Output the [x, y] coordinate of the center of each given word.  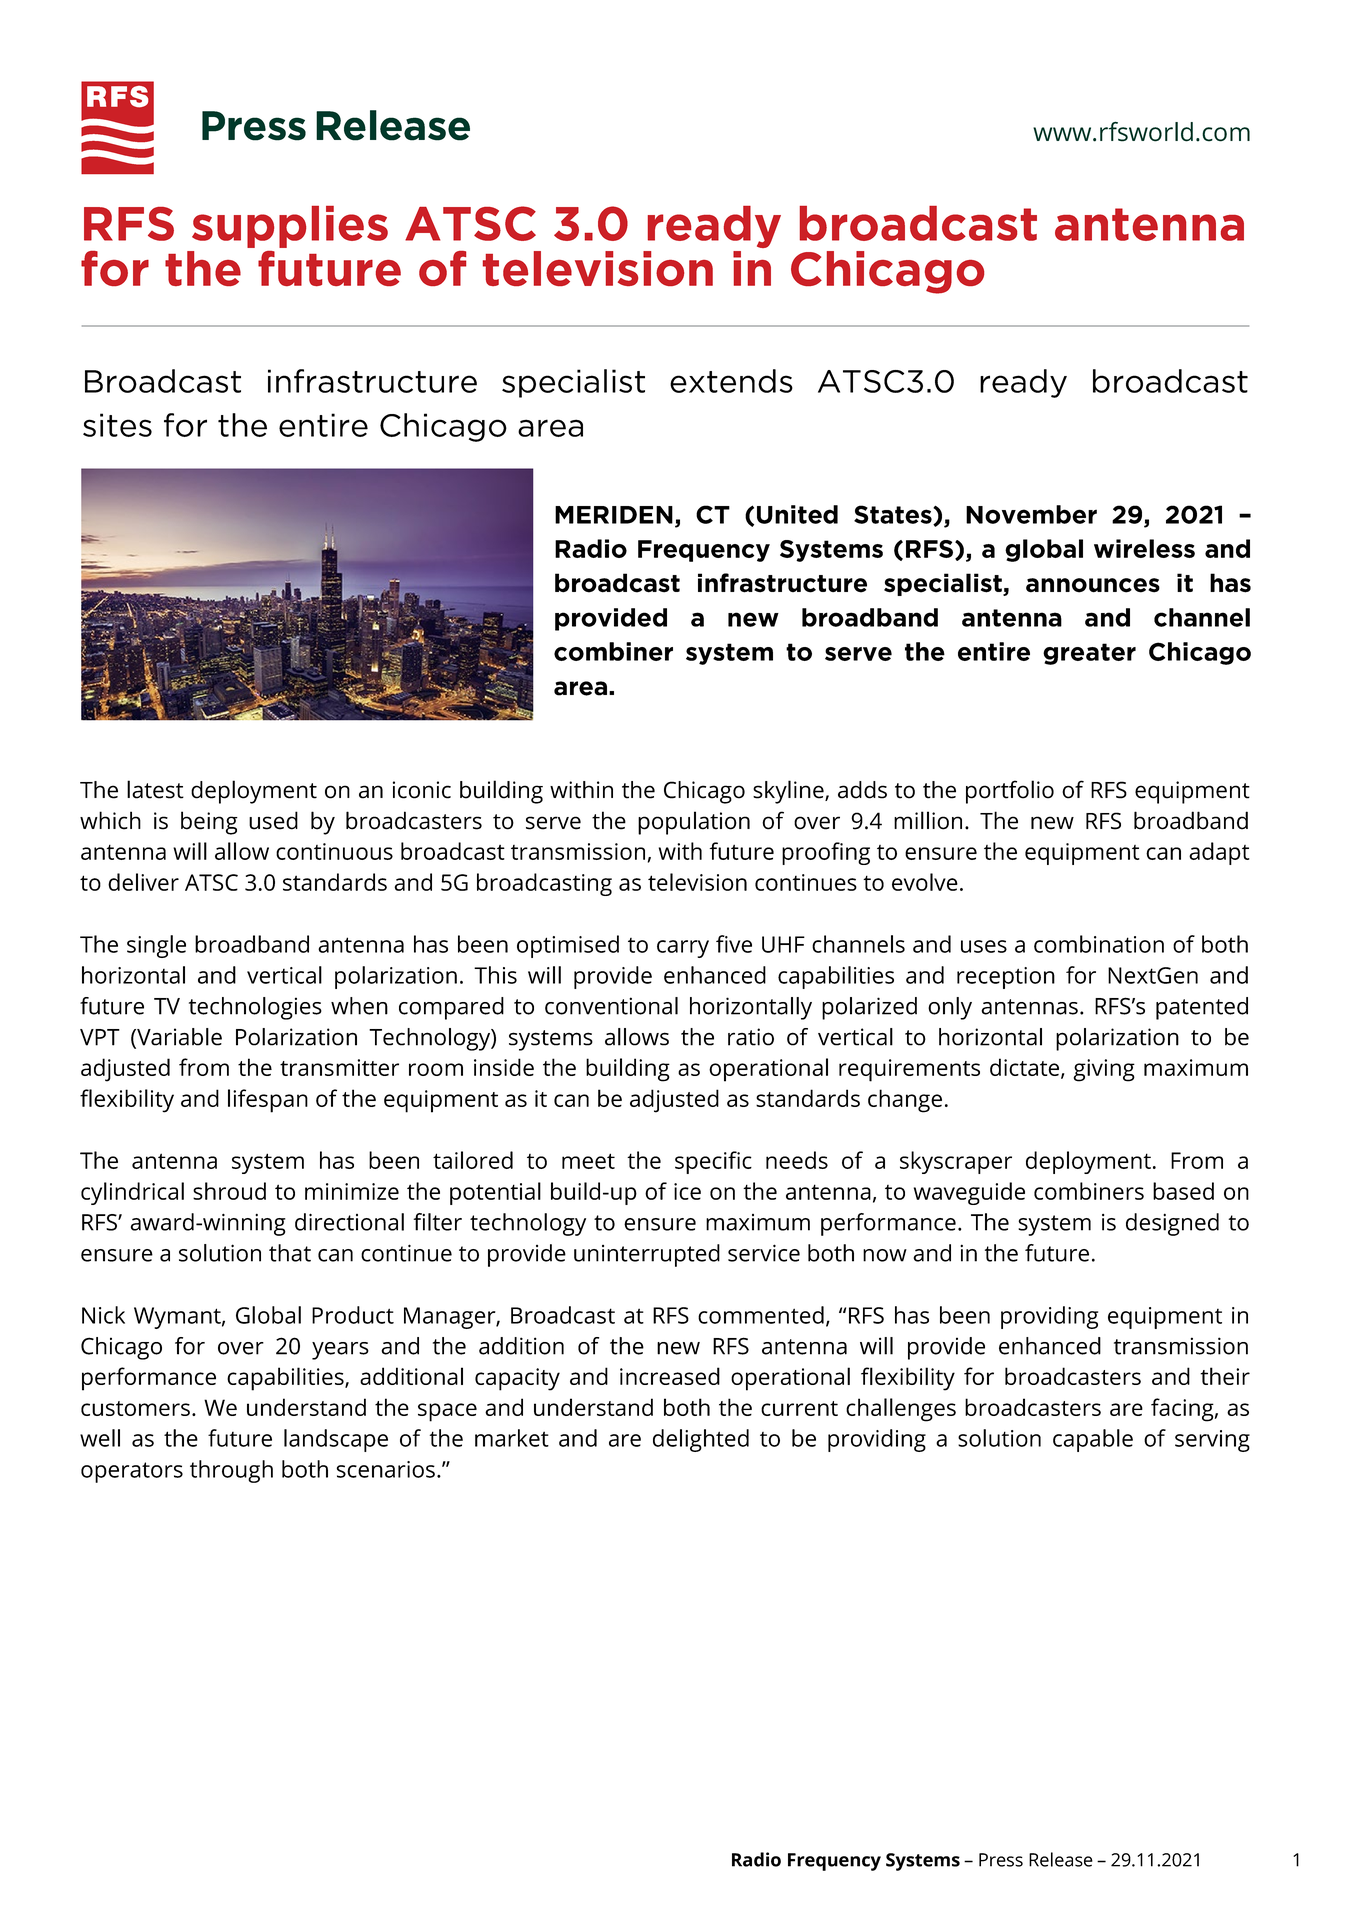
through [231, 1471]
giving [1104, 1070]
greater [1089, 654]
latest [155, 789]
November [1031, 514]
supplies [290, 227]
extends [731, 381]
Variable [178, 1038]
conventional [611, 1006]
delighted [701, 1440]
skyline [789, 792]
